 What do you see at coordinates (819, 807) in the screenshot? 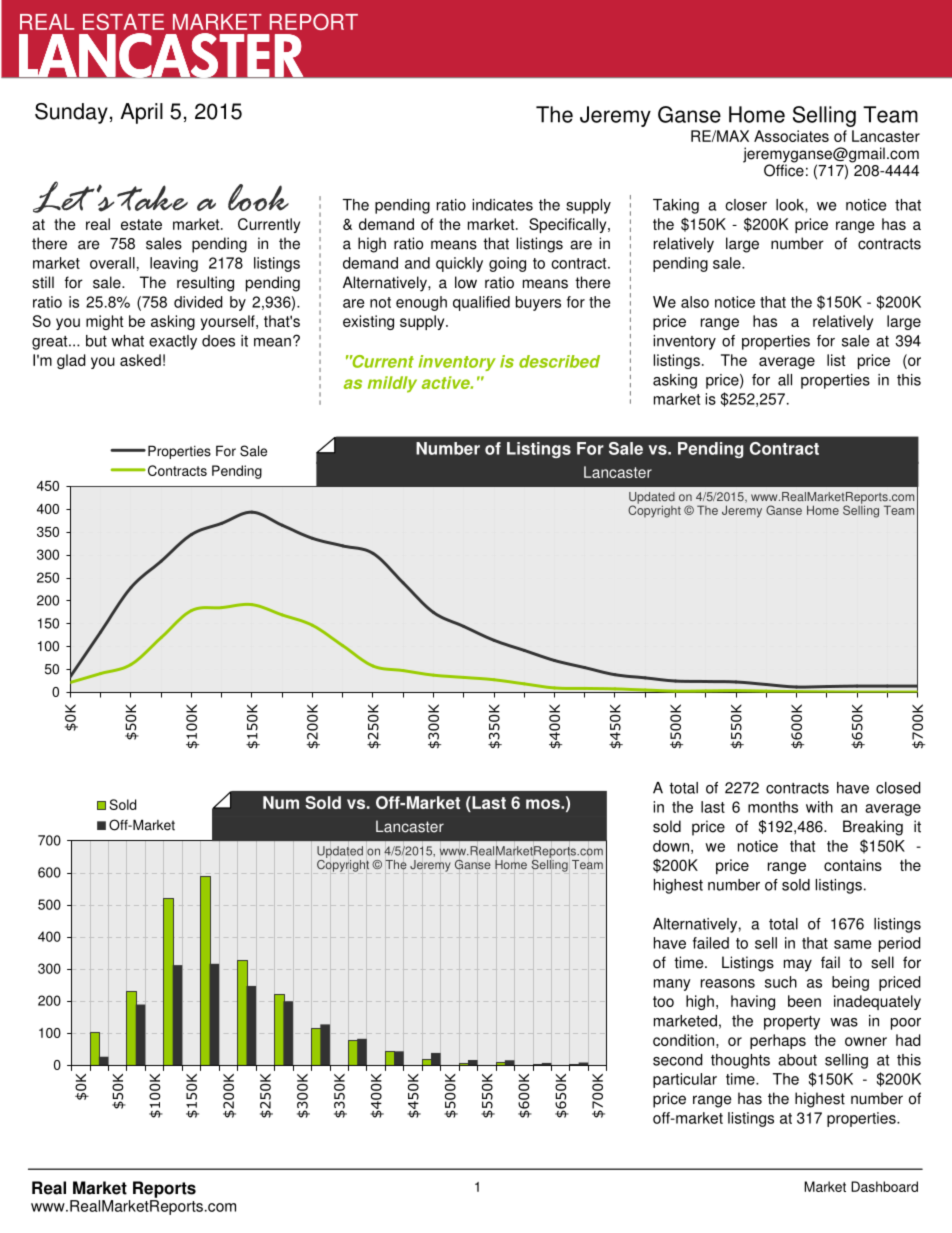
I see `with` at bounding box center [819, 807].
